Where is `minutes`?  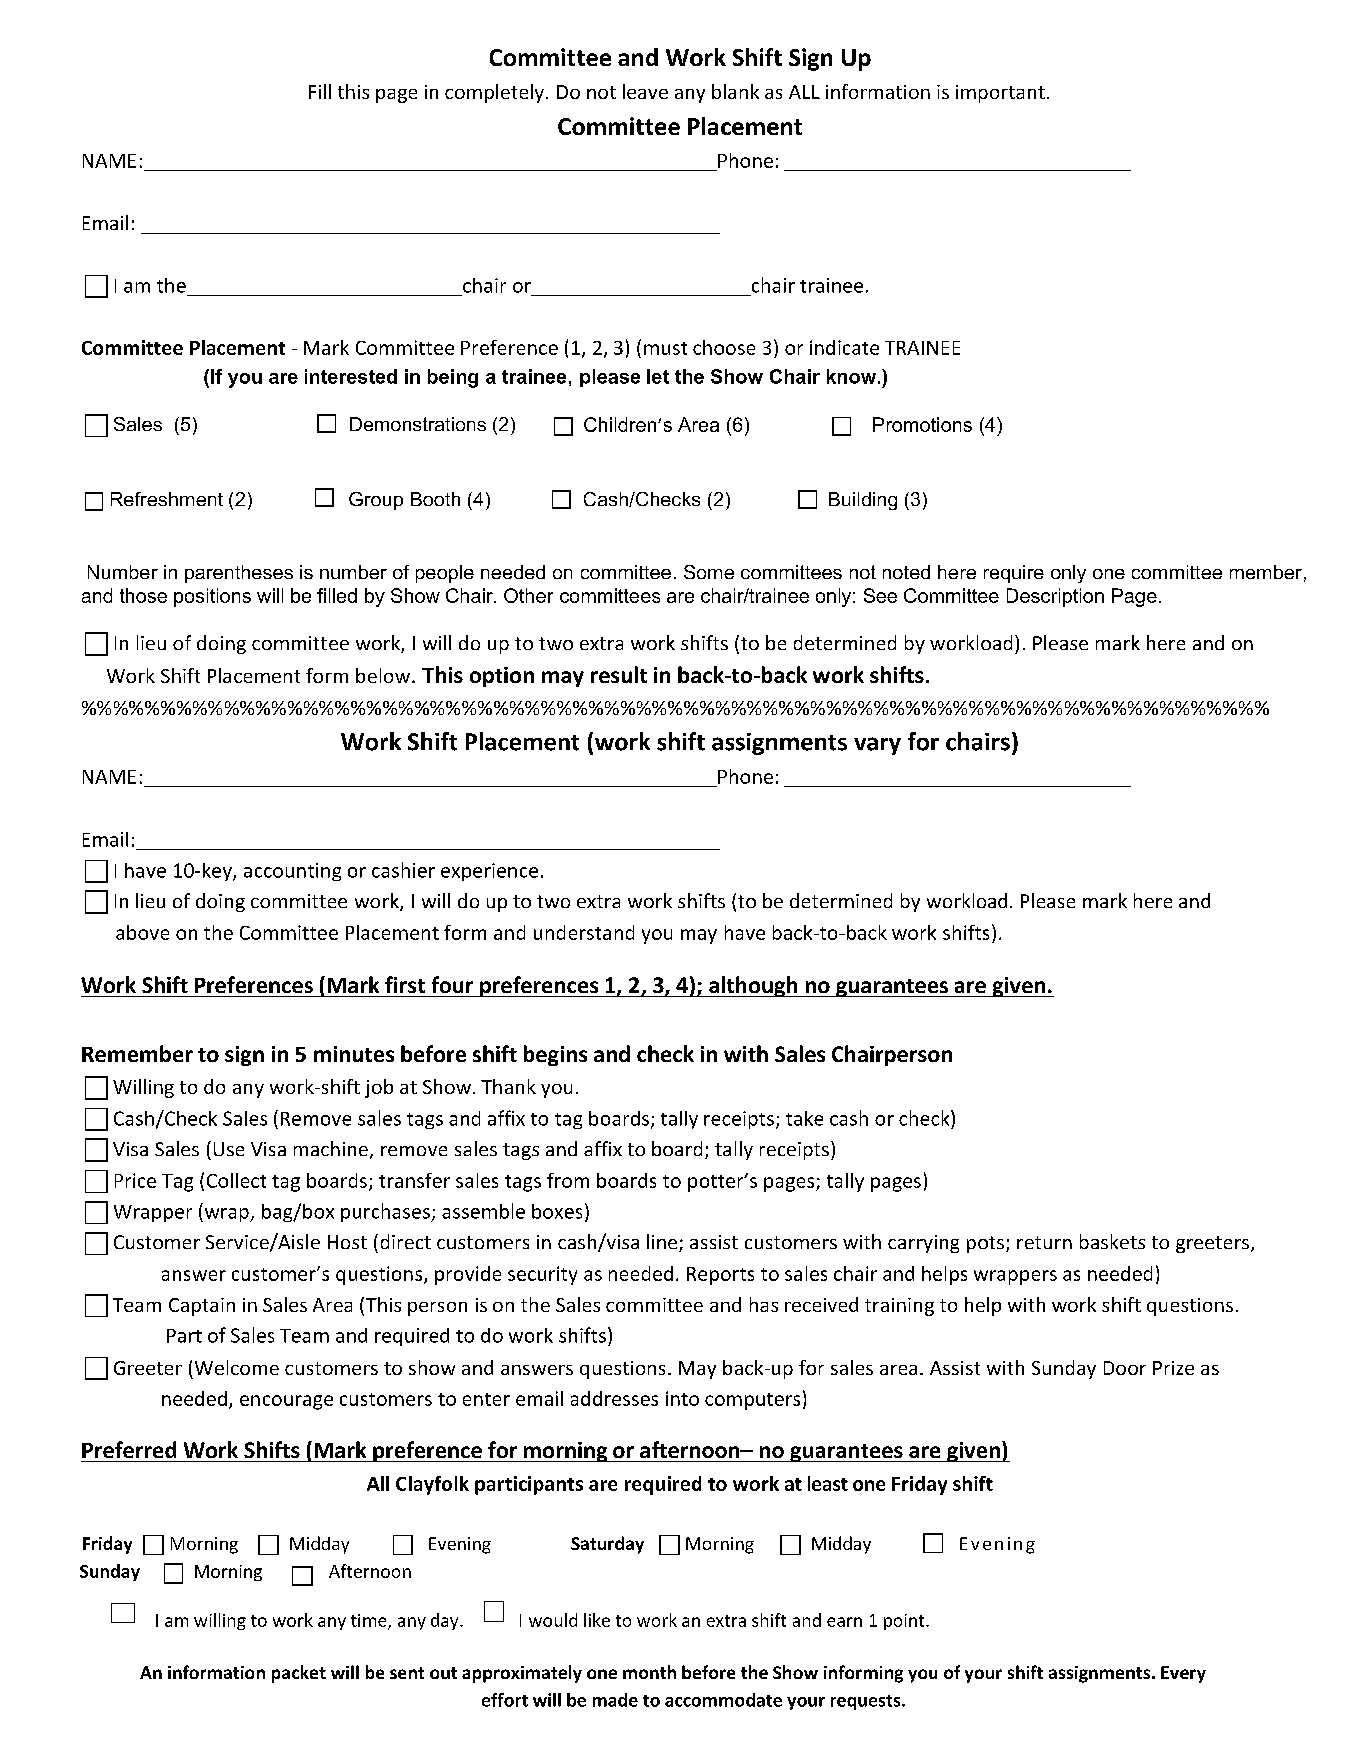
minutes is located at coordinates (354, 1054).
